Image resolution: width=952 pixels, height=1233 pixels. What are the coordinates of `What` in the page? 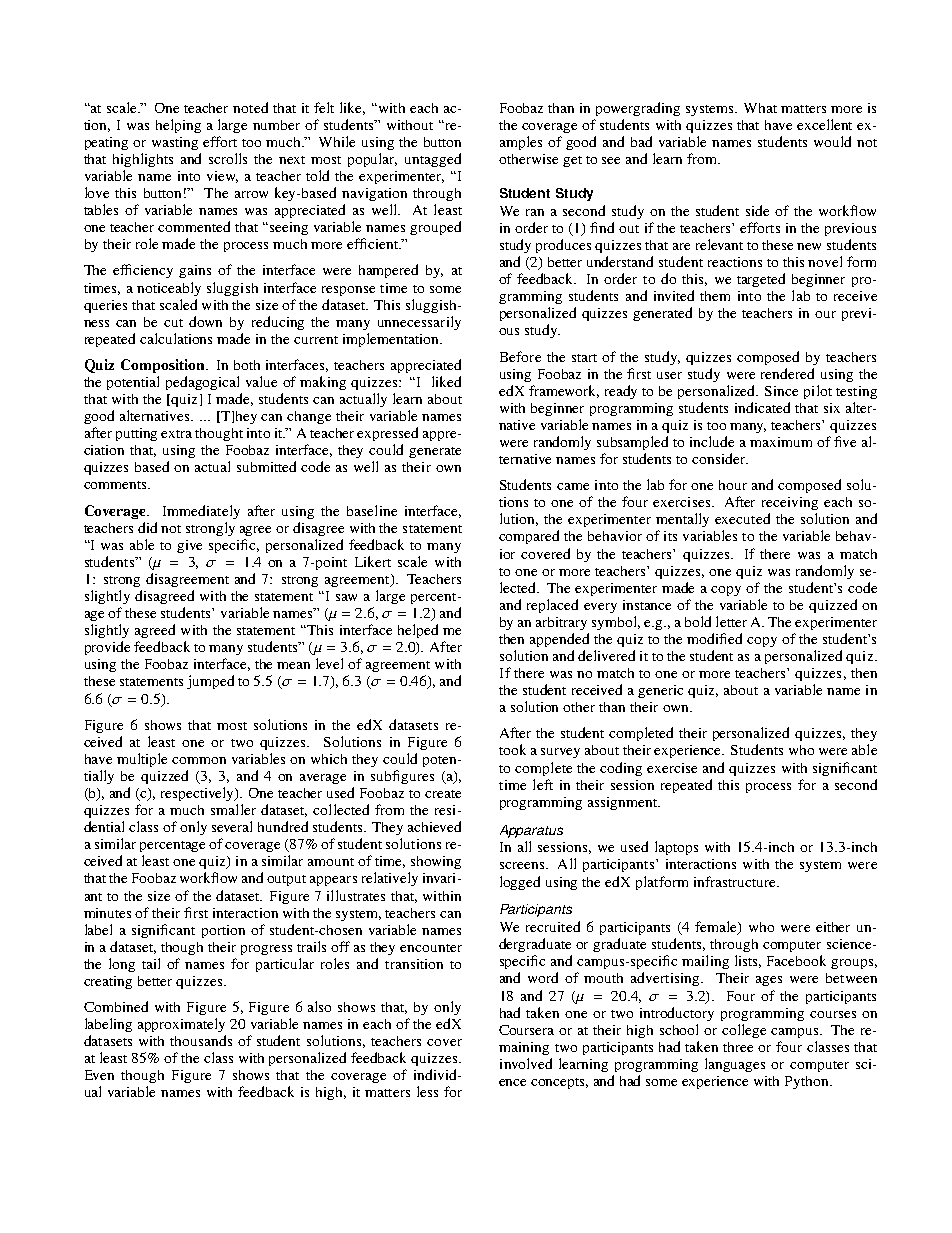 It's located at (760, 108).
